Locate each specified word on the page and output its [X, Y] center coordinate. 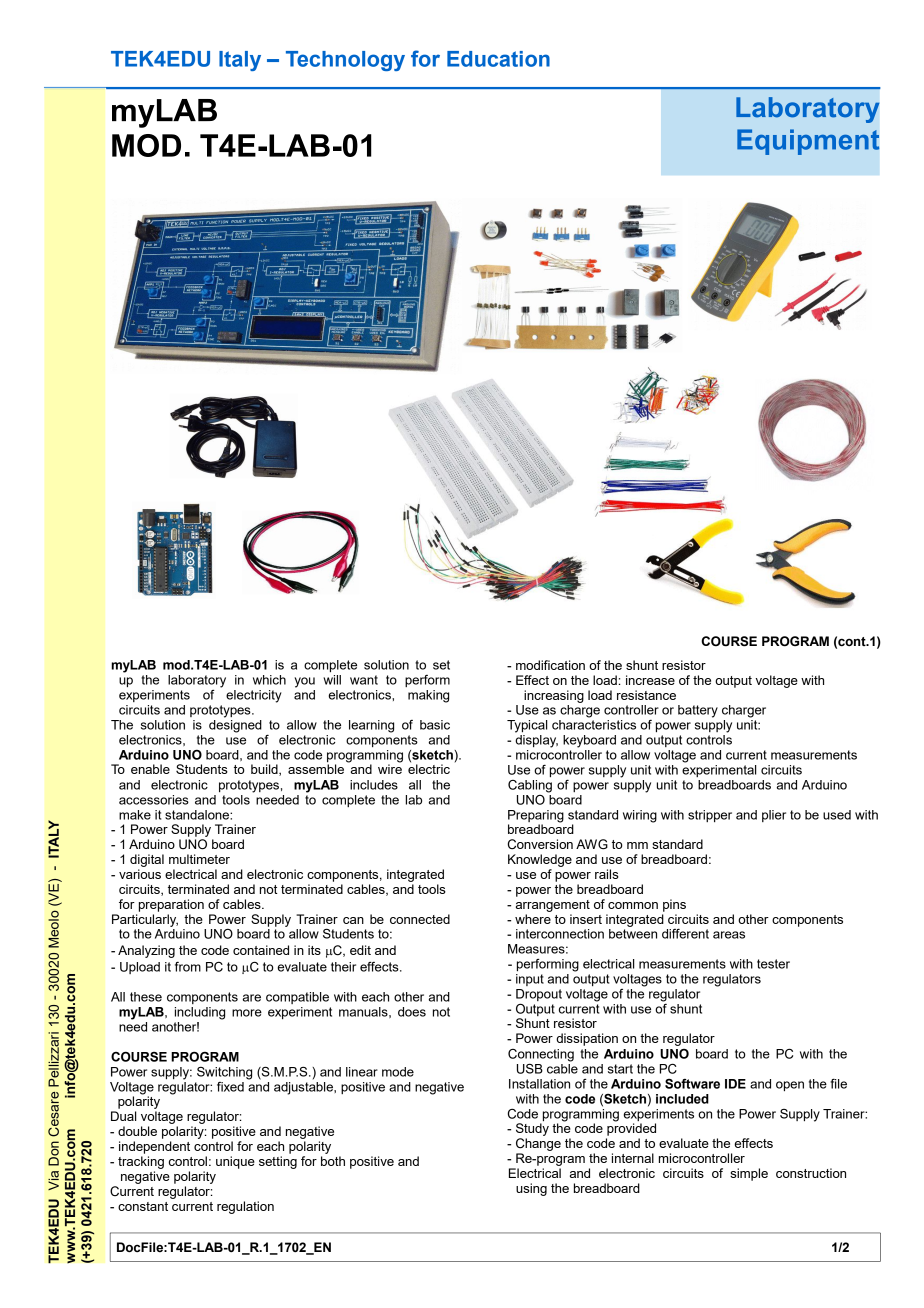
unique [235, 1162]
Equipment [808, 142]
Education [498, 59]
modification [550, 665]
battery [698, 711]
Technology [345, 61]
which [269, 680]
